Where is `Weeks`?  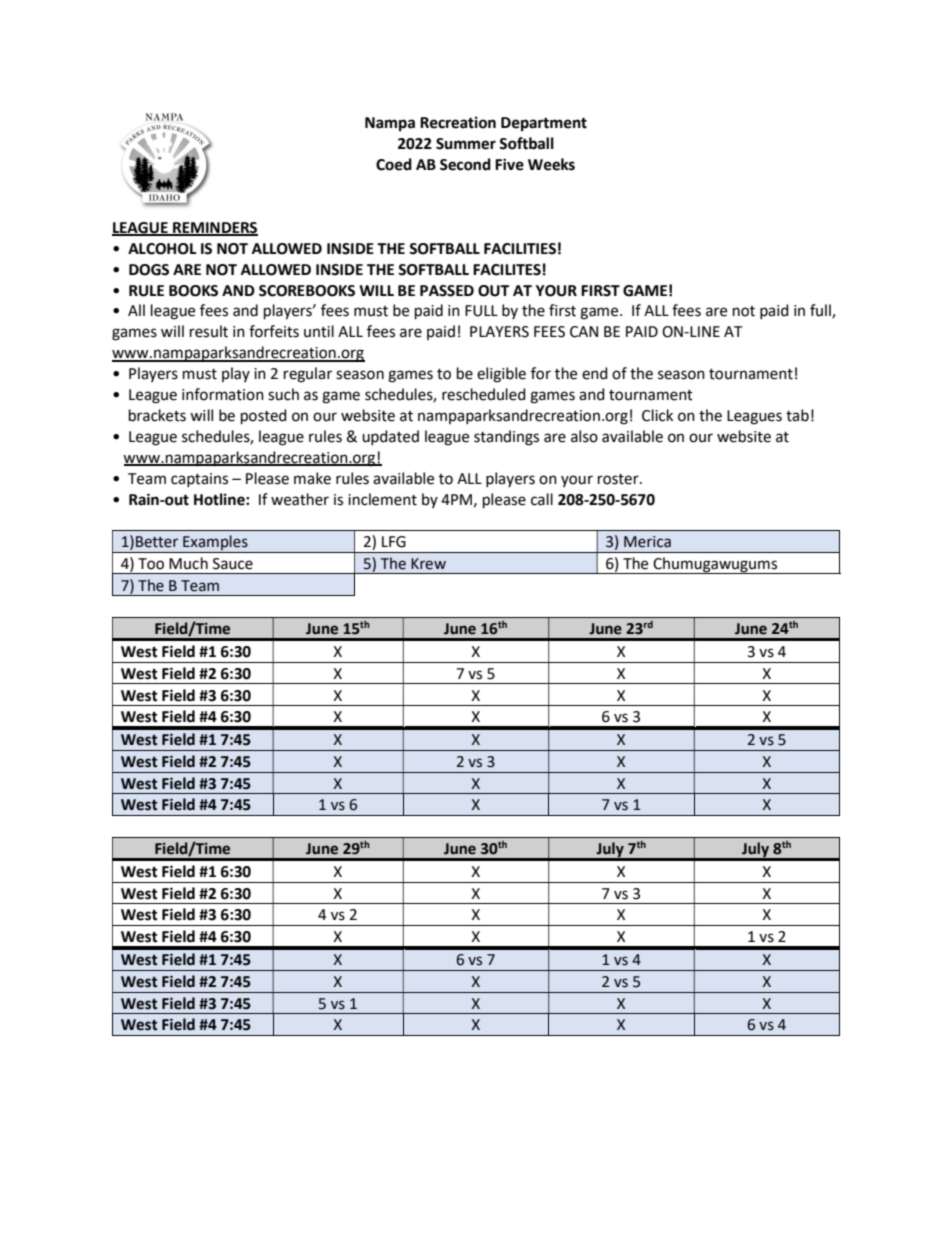 Weeks is located at coordinates (551, 164).
